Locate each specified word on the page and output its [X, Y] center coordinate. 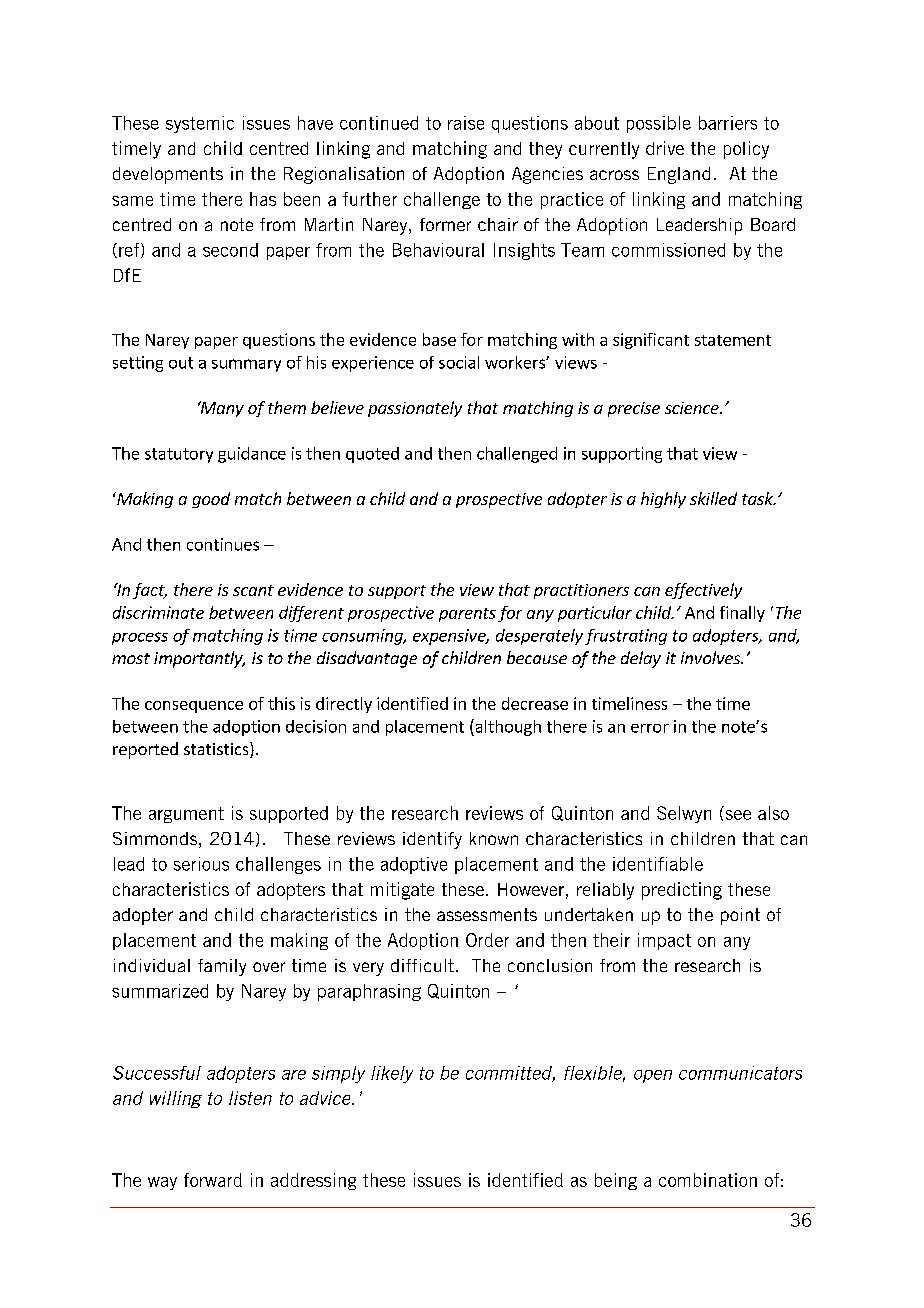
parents [467, 615]
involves [712, 657]
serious [201, 864]
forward [213, 1180]
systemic [200, 124]
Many [221, 409]
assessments [487, 914]
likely [392, 1074]
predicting [682, 891]
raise [466, 123]
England [679, 175]
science [693, 408]
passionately [415, 409]
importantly [199, 659]
